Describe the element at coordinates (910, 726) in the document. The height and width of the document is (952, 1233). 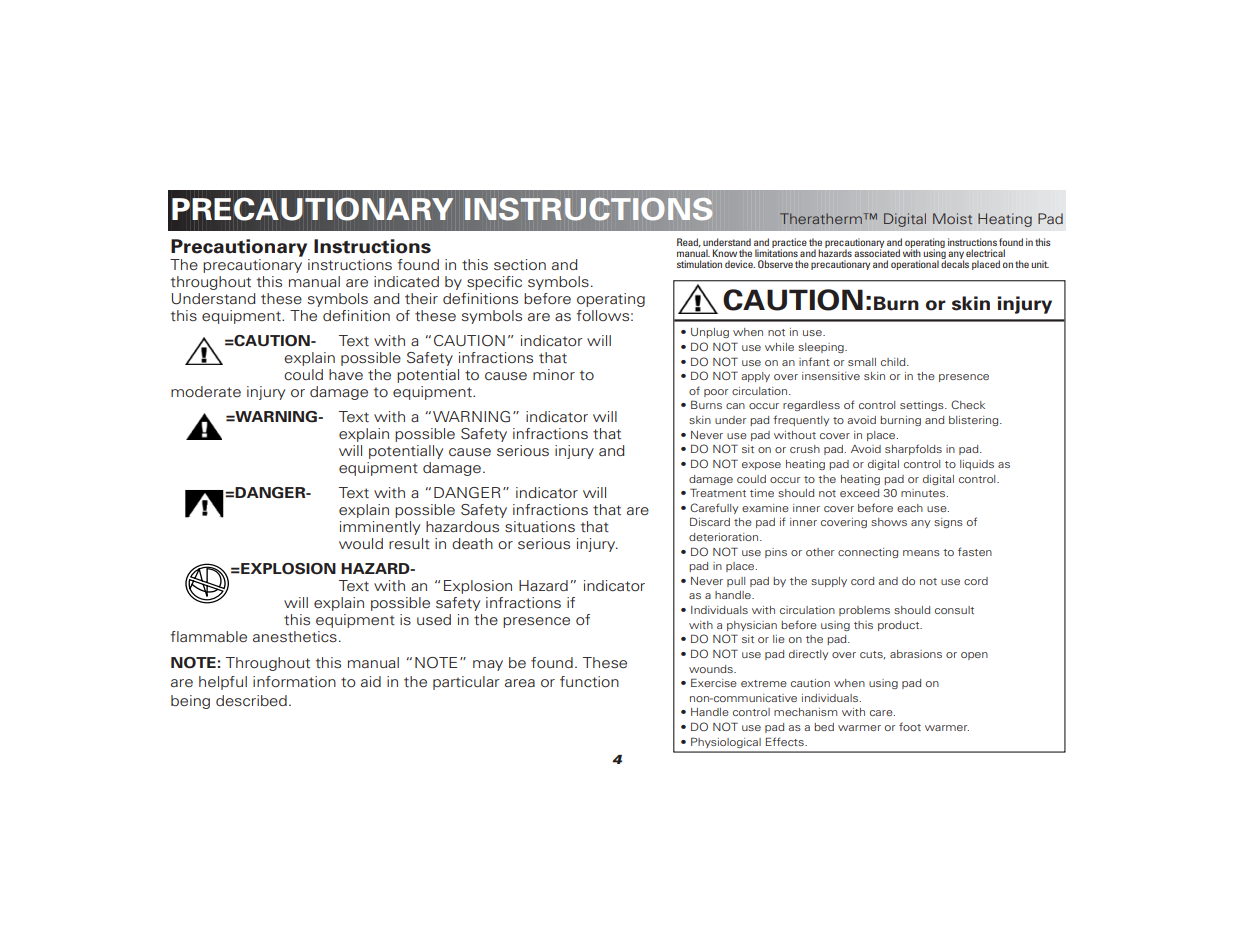
I see `foot` at that location.
